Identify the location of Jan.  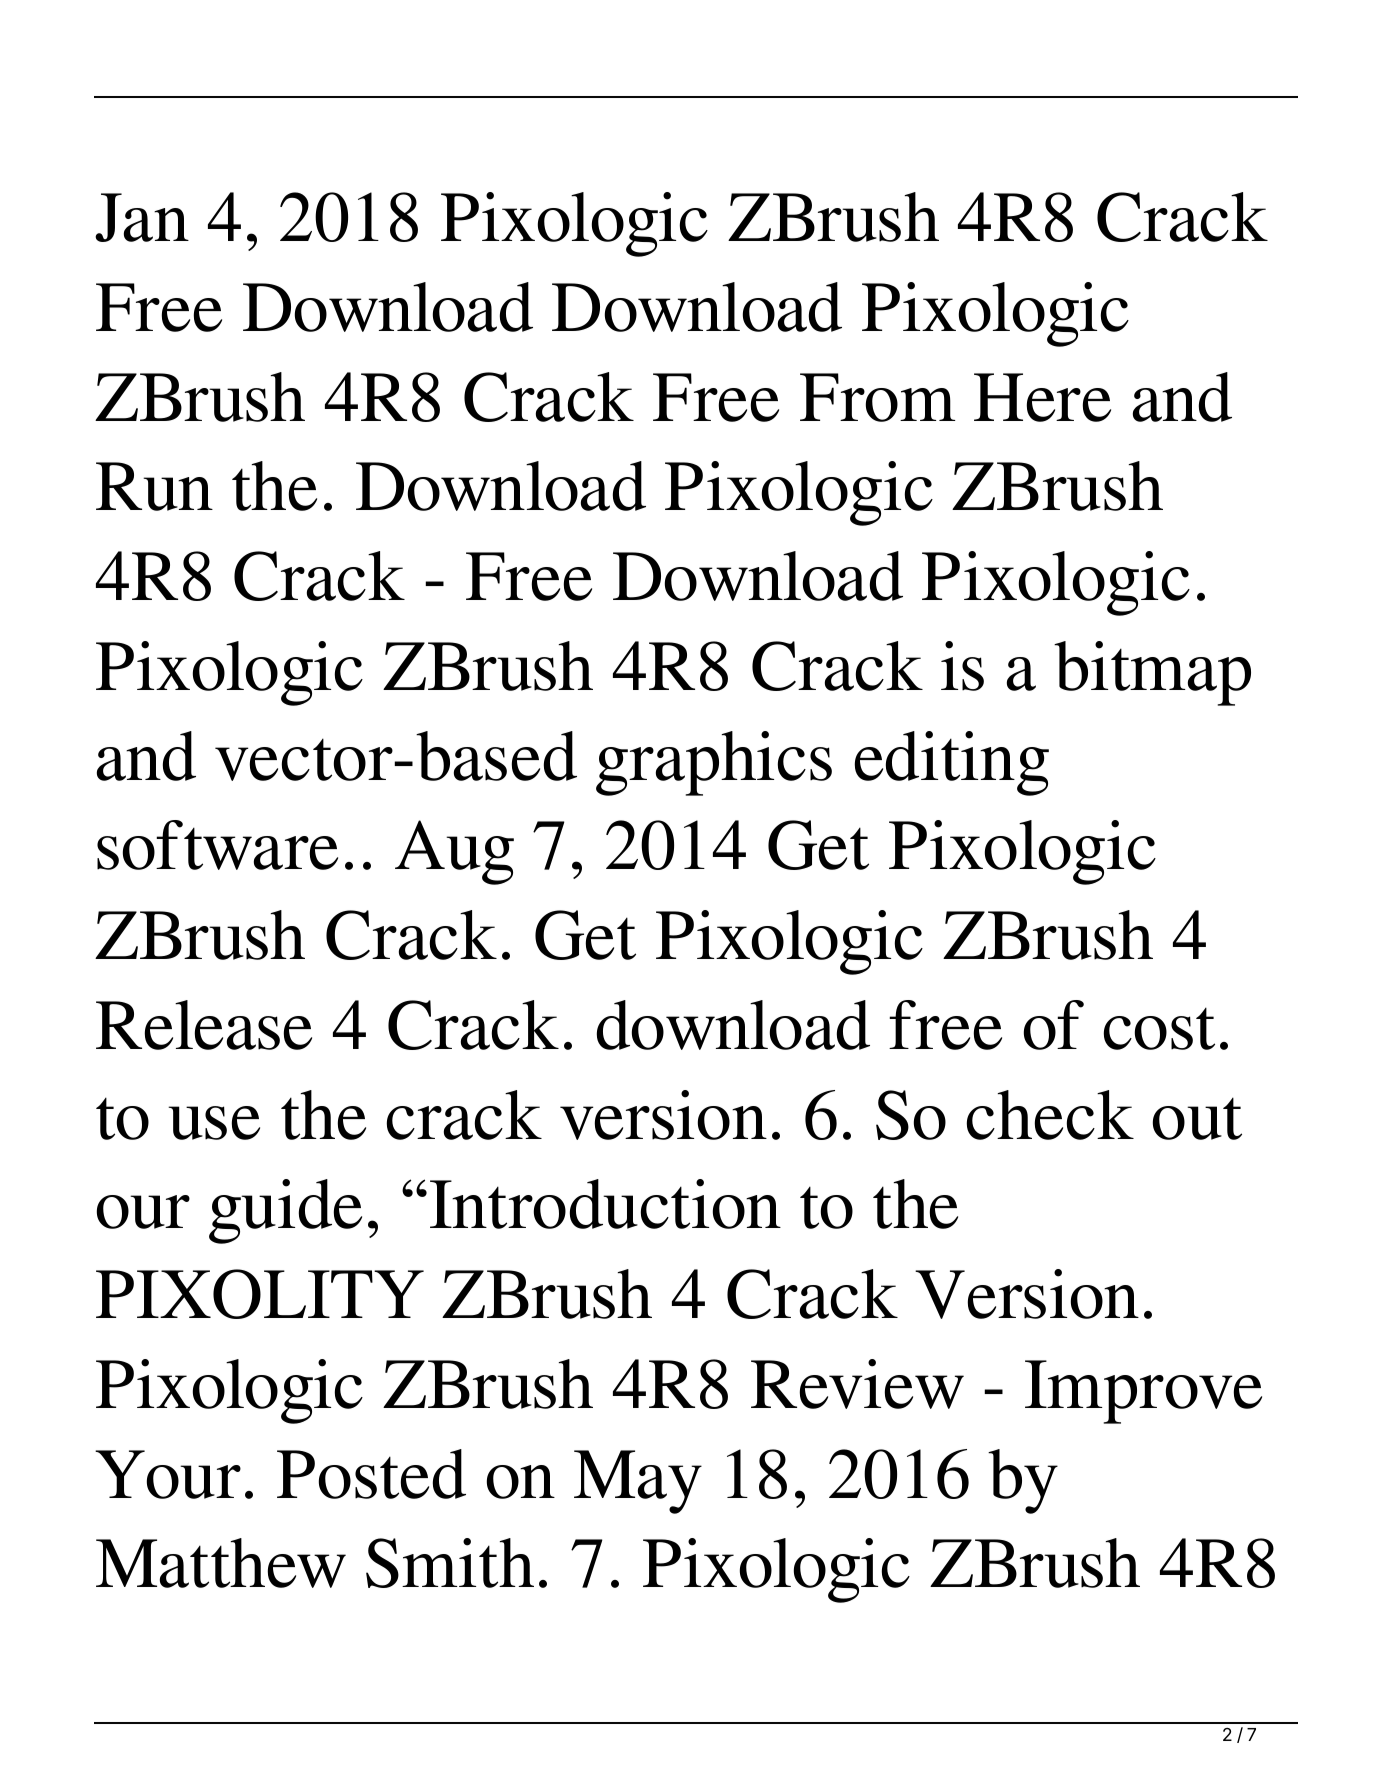
(142, 217).
